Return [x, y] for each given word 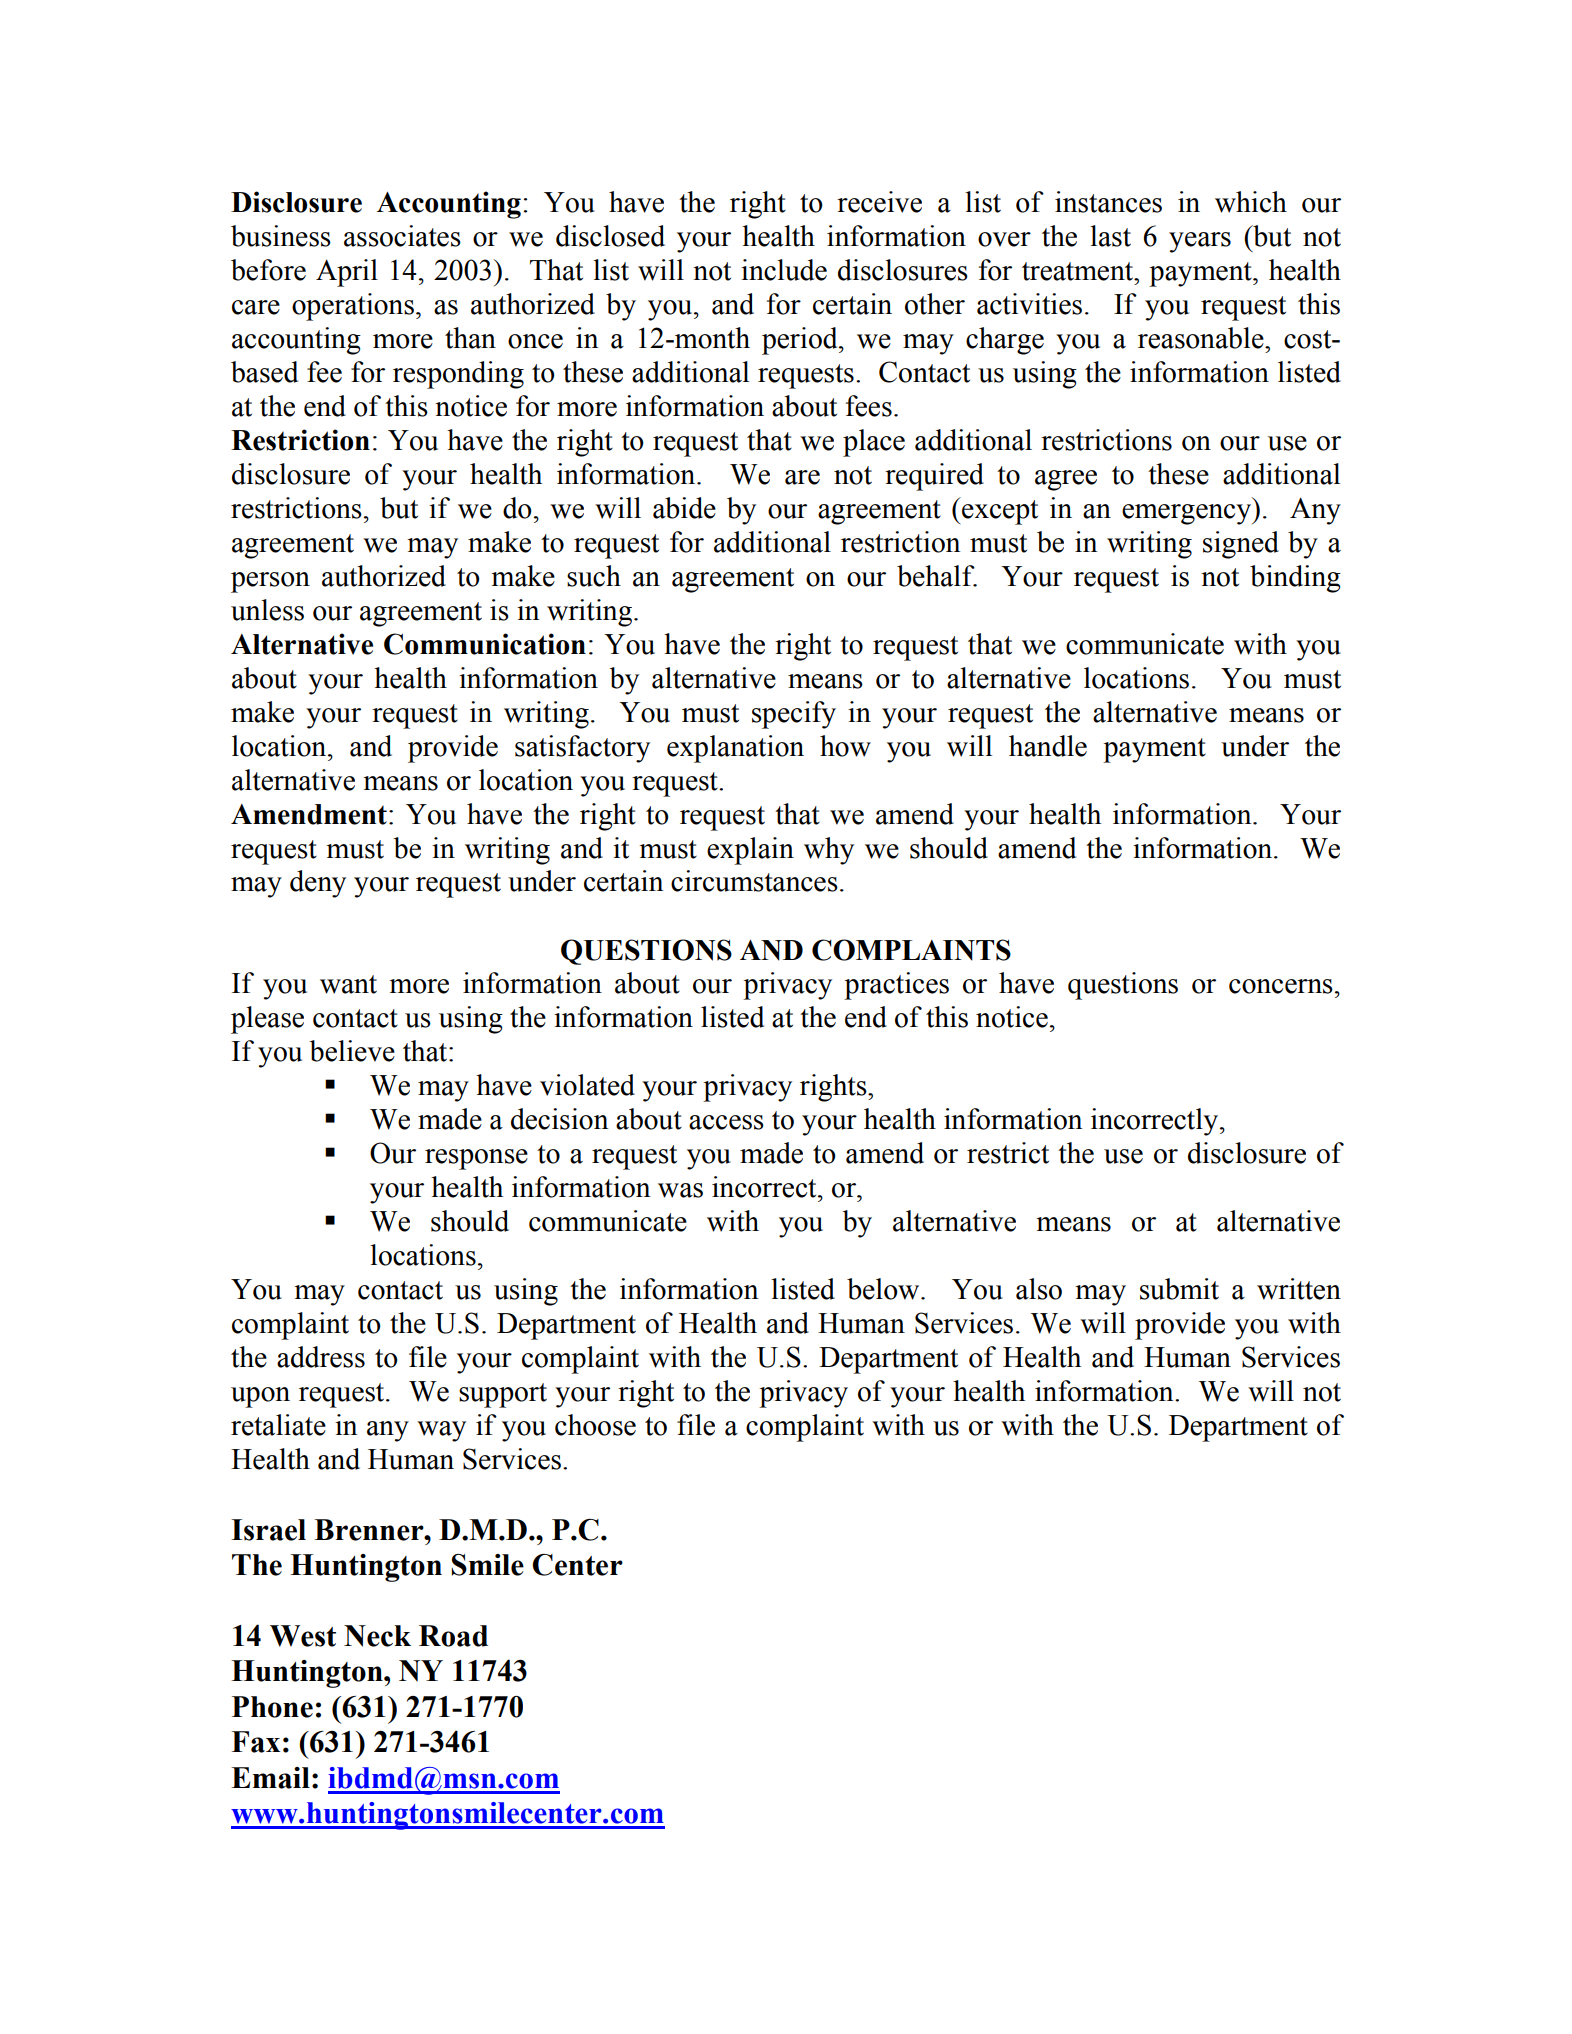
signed [1241, 545]
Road [453, 1636]
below [884, 1289]
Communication [485, 644]
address [321, 1357]
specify [794, 715]
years [1200, 242]
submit [1179, 1289]
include [784, 270]
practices [896, 986]
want [348, 984]
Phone [272, 1707]
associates [402, 236]
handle [1048, 746]
